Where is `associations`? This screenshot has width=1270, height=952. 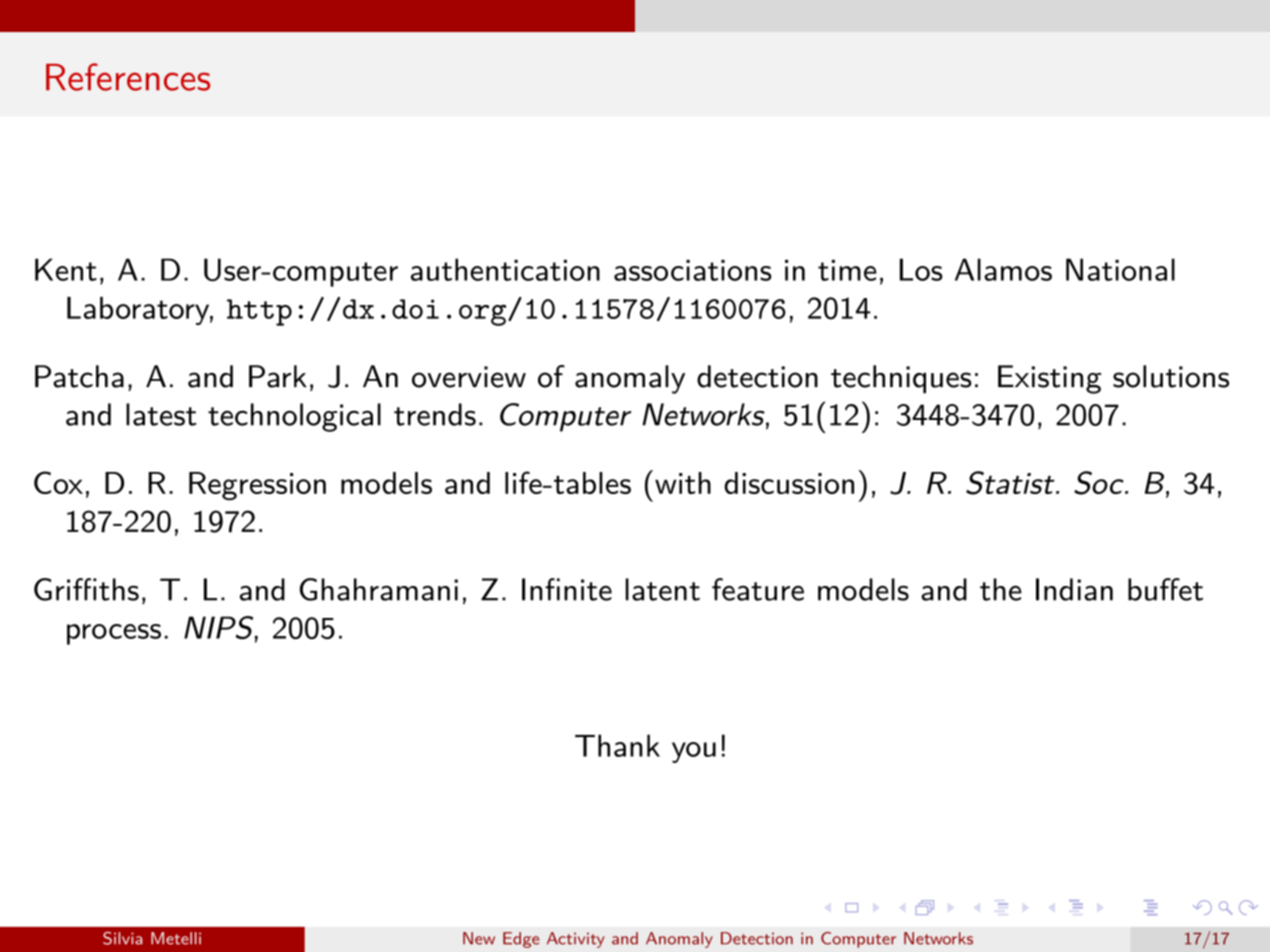 associations is located at coordinates (693, 270).
